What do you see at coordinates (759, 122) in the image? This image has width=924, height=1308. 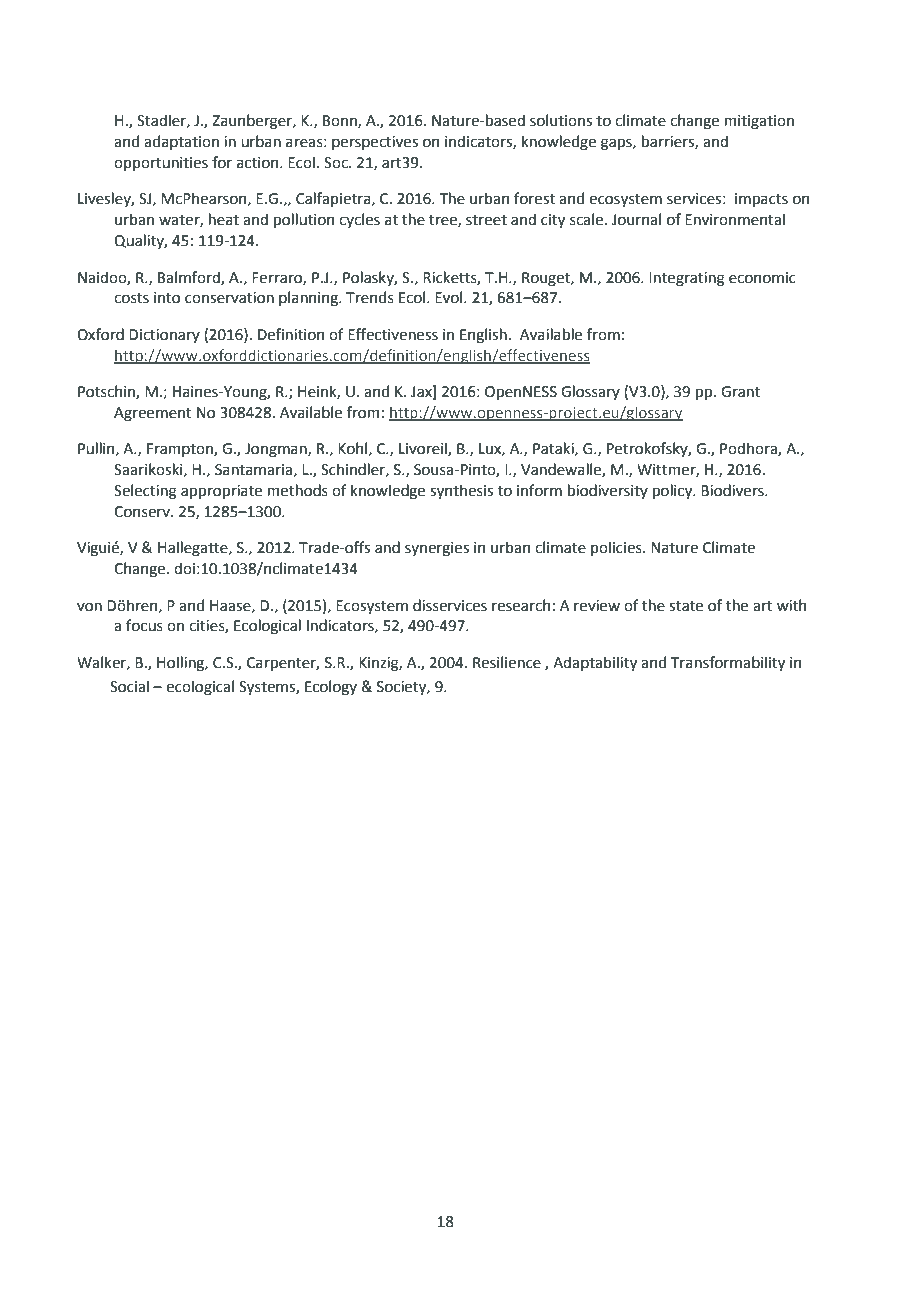 I see `mitigation` at bounding box center [759, 122].
